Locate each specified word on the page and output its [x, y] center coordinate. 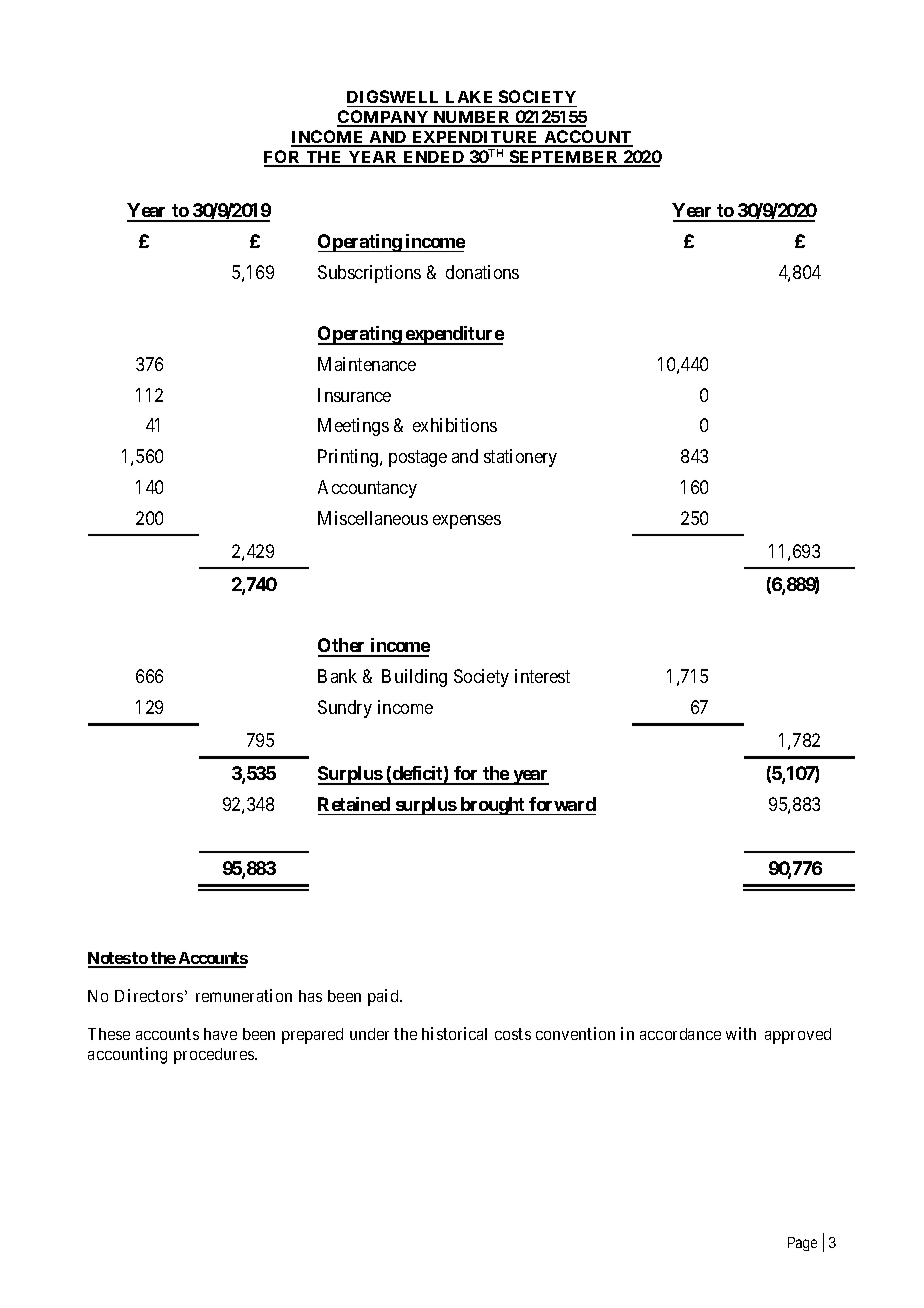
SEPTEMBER [564, 158]
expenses [467, 522]
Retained [354, 804]
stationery [520, 458]
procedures [215, 1056]
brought [492, 806]
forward [562, 804]
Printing [349, 458]
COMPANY [383, 118]
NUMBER [472, 118]
